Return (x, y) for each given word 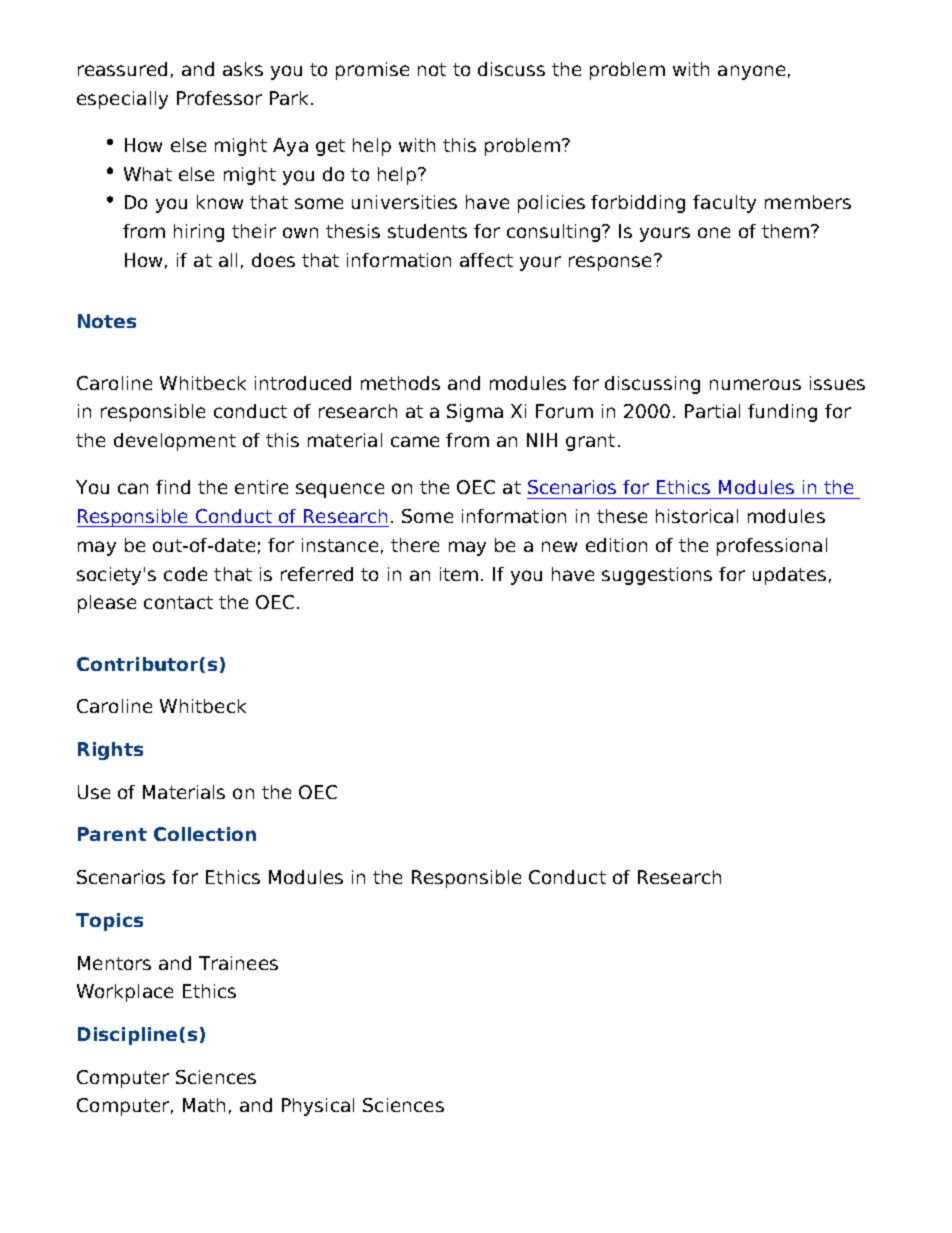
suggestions (657, 576)
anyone (751, 72)
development (175, 442)
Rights (110, 751)
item (459, 574)
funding (782, 413)
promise (372, 71)
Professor (219, 98)
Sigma (475, 413)
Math (204, 1105)
